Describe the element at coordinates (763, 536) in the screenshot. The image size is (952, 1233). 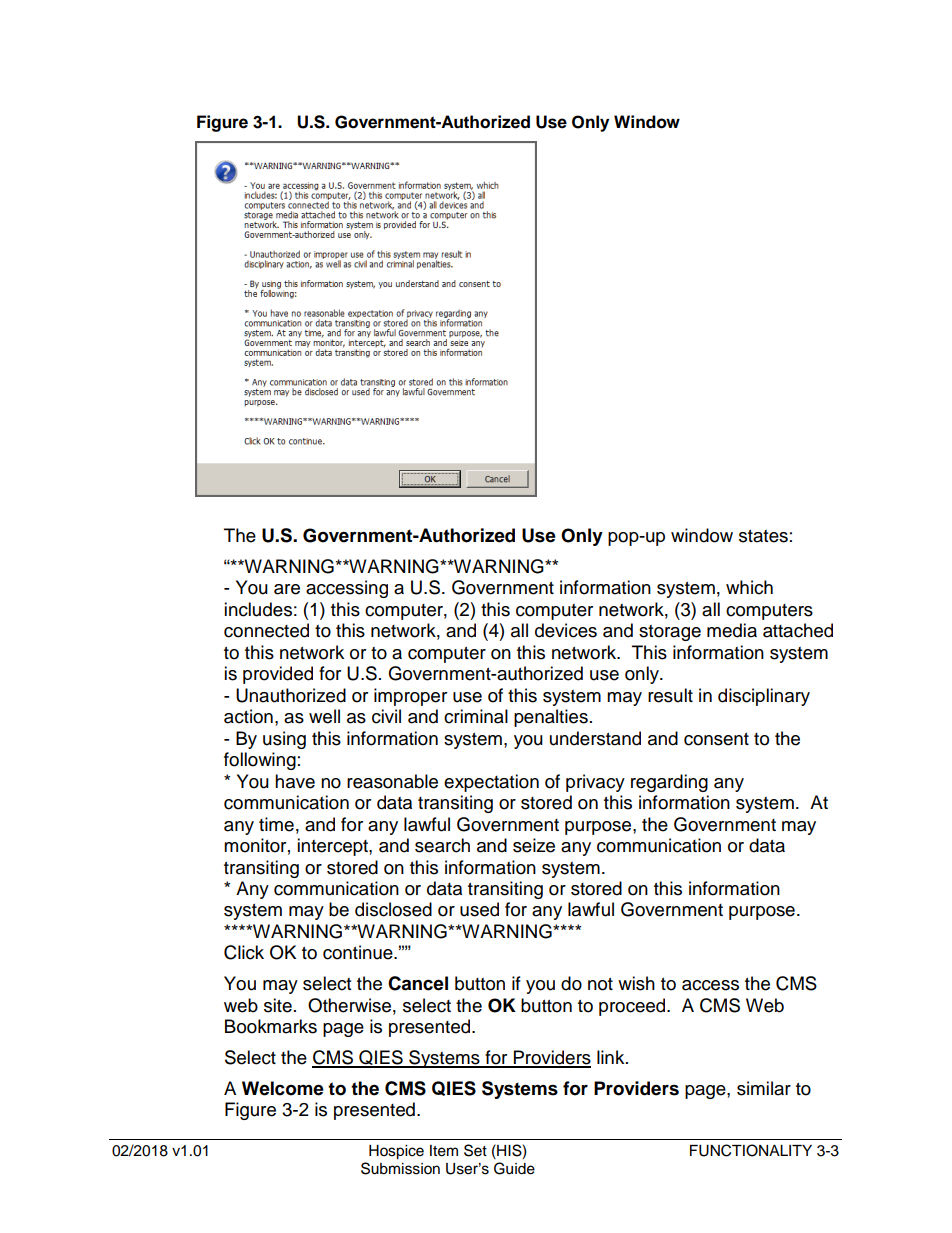
I see `states` at that location.
